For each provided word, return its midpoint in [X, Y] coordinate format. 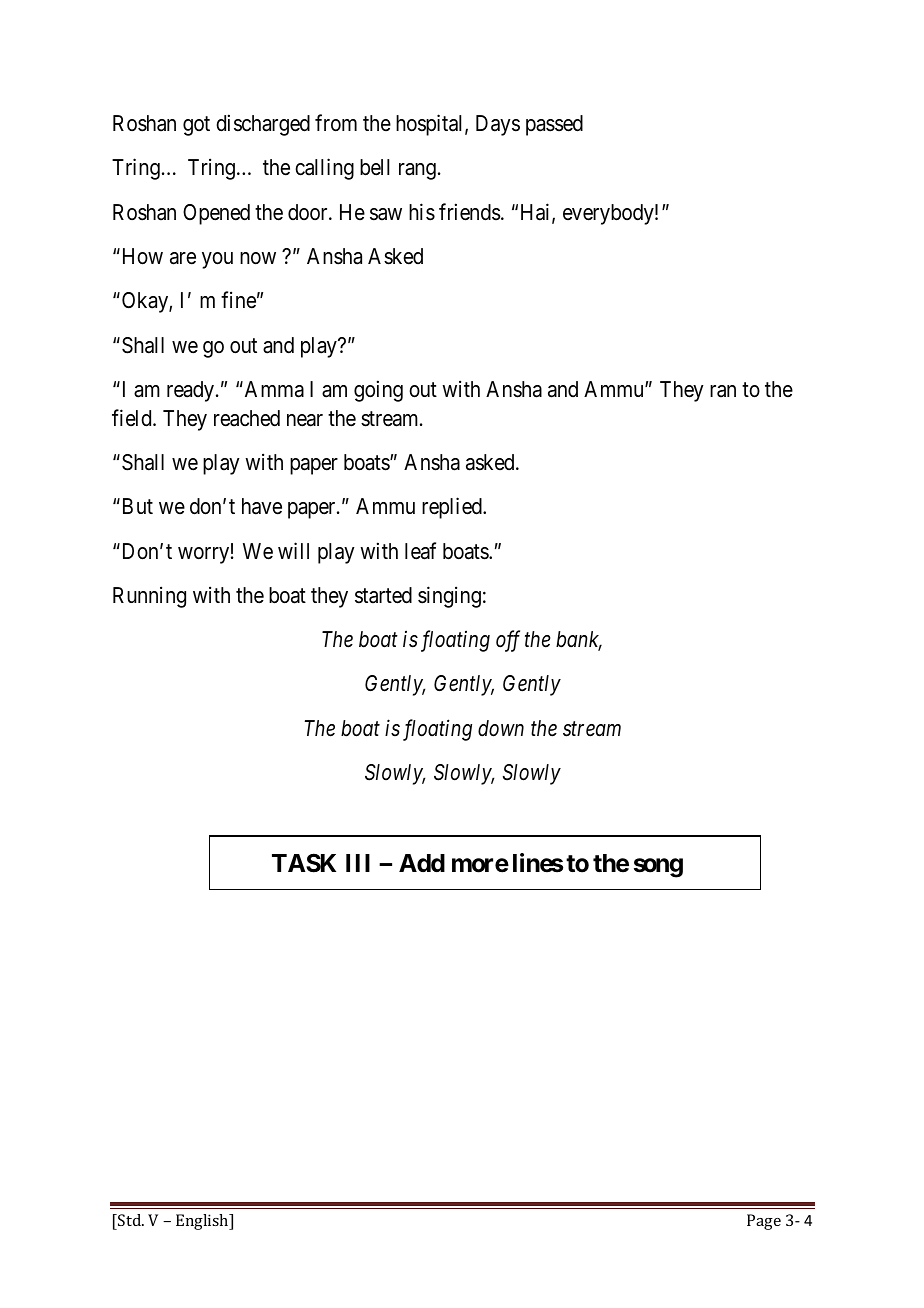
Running [149, 597]
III [358, 863]
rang [417, 171]
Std [130, 1220]
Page [764, 1222]
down [501, 728]
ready [192, 391]
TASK [304, 863]
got [196, 126]
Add [422, 863]
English [203, 1222]
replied [453, 508]
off [508, 641]
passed [554, 125]
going [378, 391]
